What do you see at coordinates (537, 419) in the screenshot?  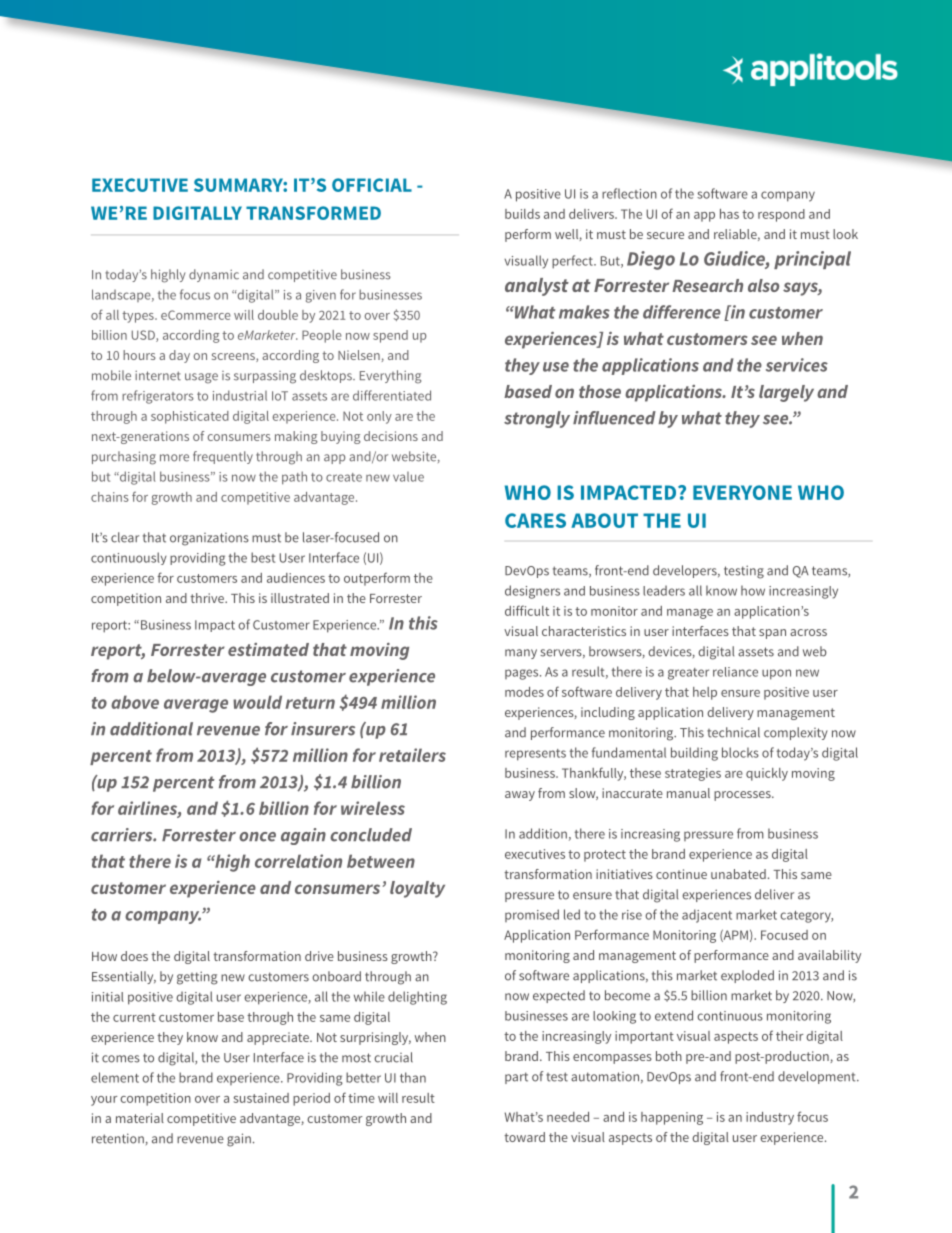 I see `strongly` at bounding box center [537, 419].
